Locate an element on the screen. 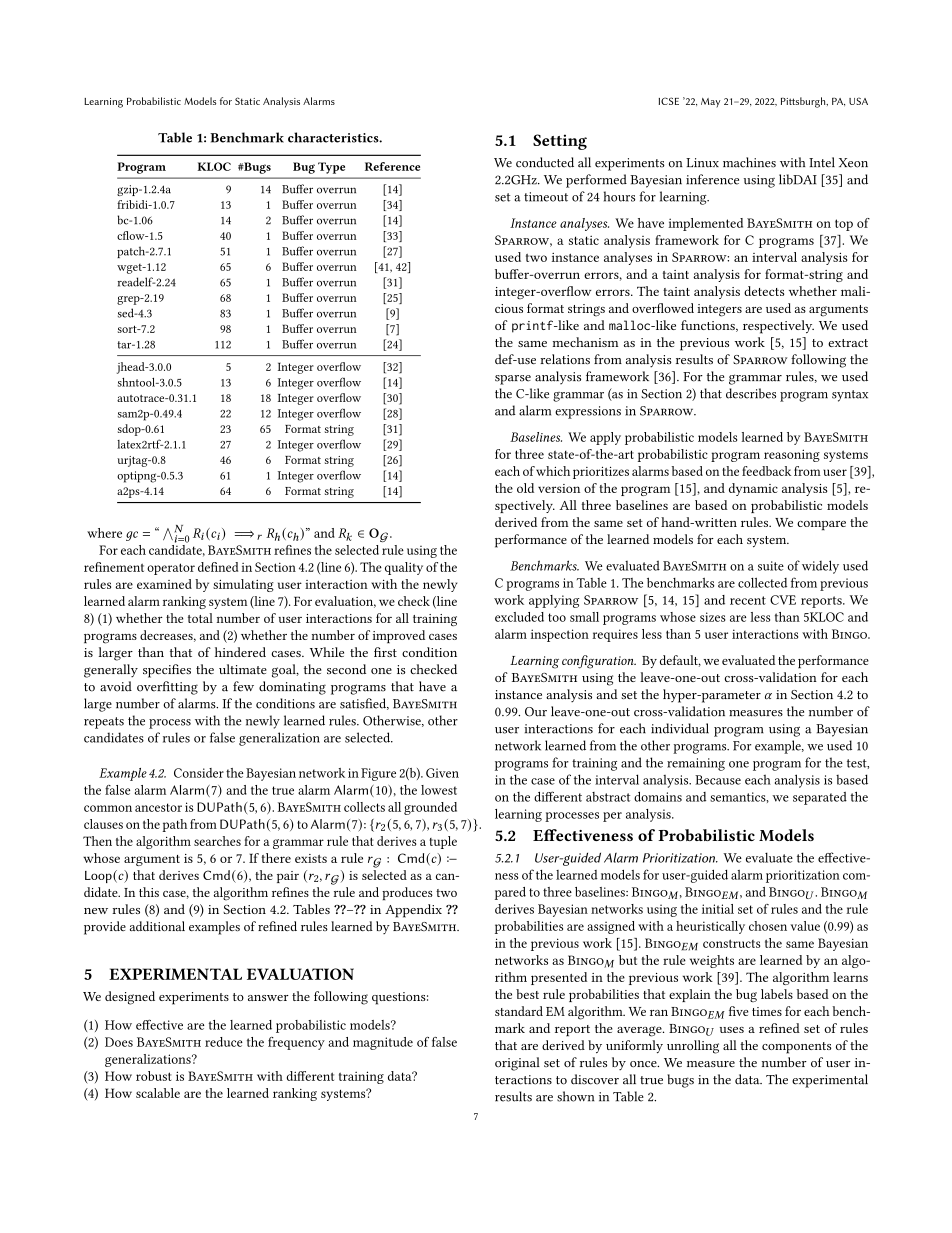  Type is located at coordinates (331, 168).
